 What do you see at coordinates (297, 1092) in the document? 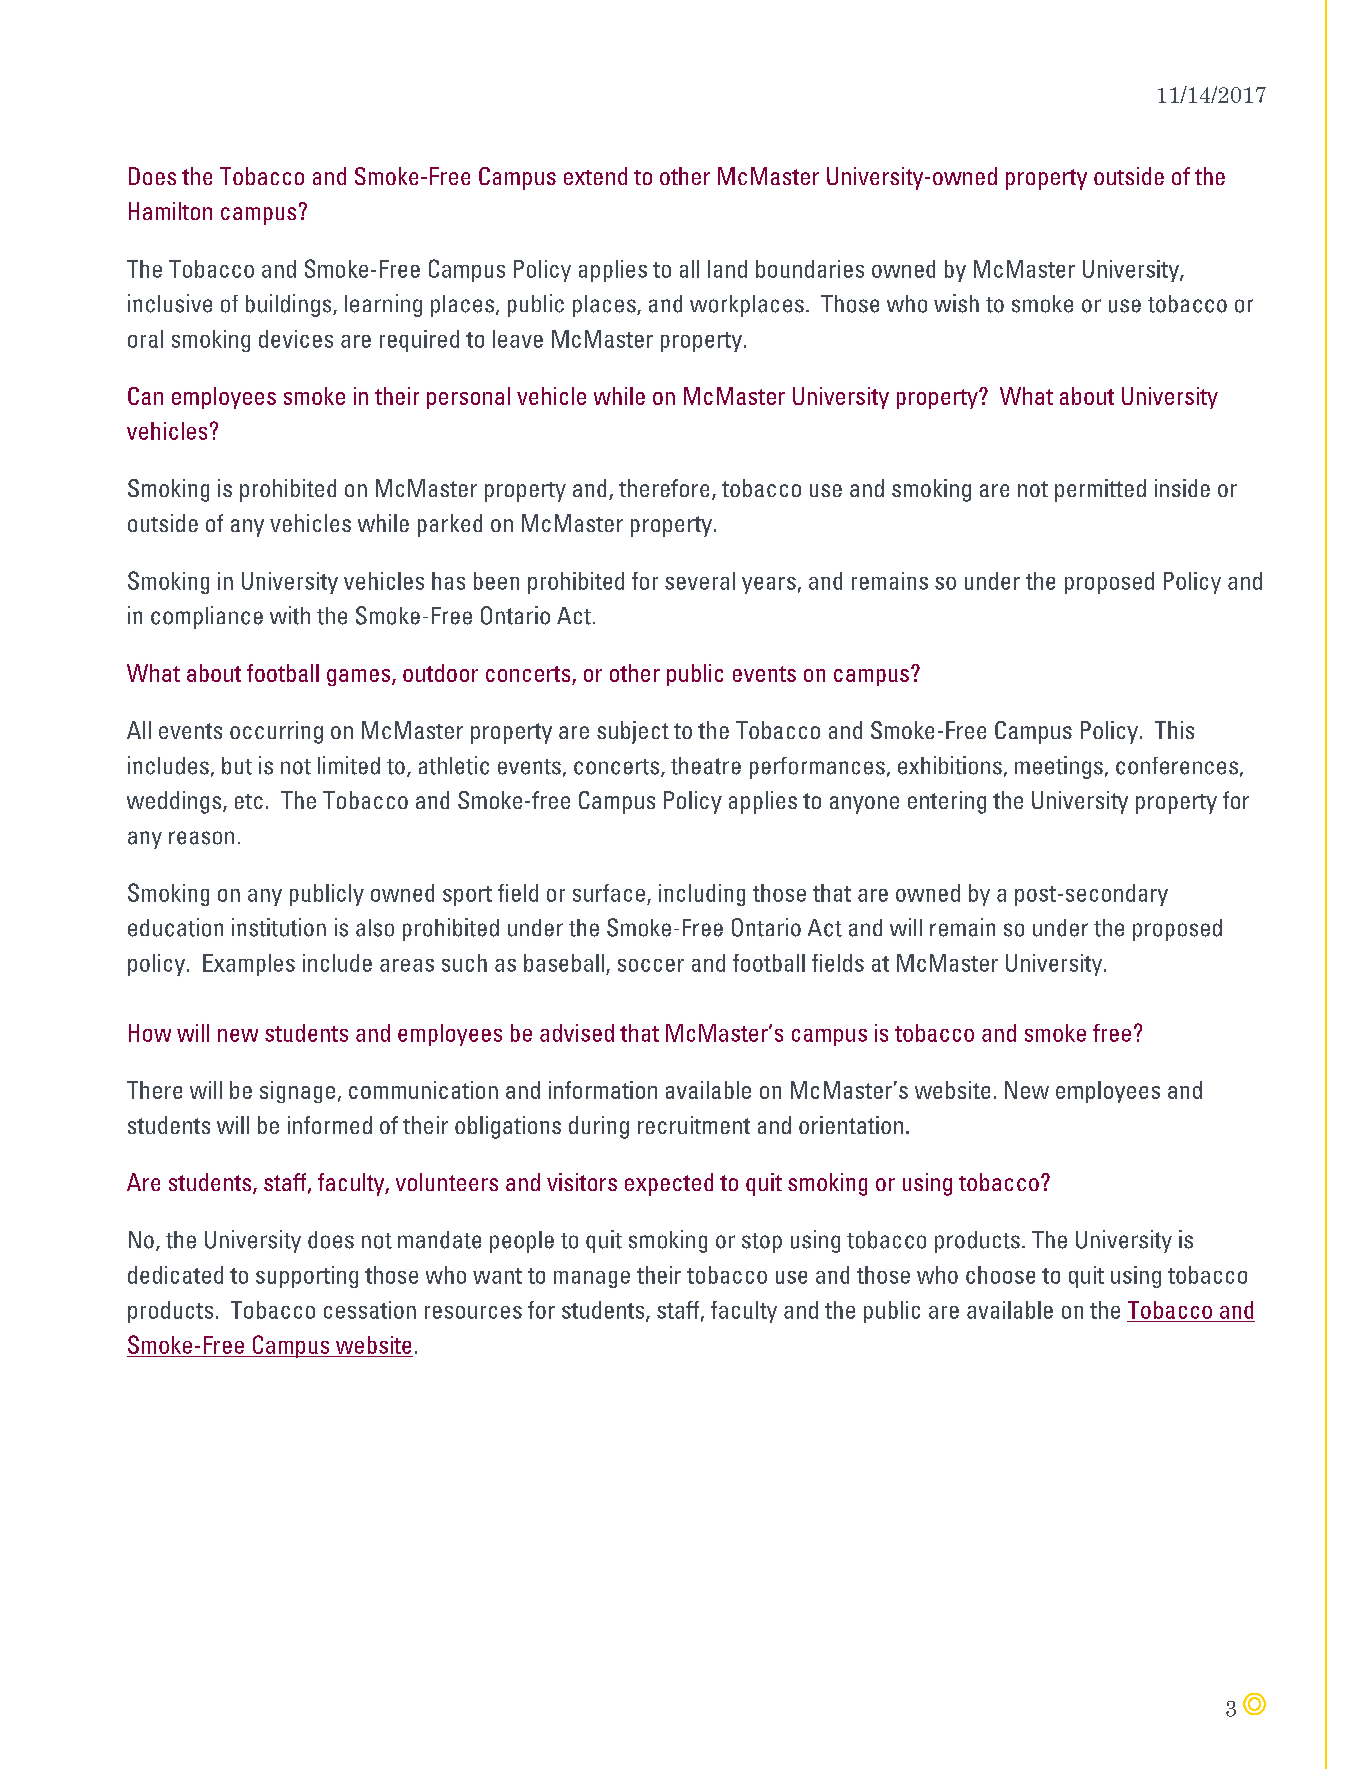
I see `signage` at bounding box center [297, 1092].
